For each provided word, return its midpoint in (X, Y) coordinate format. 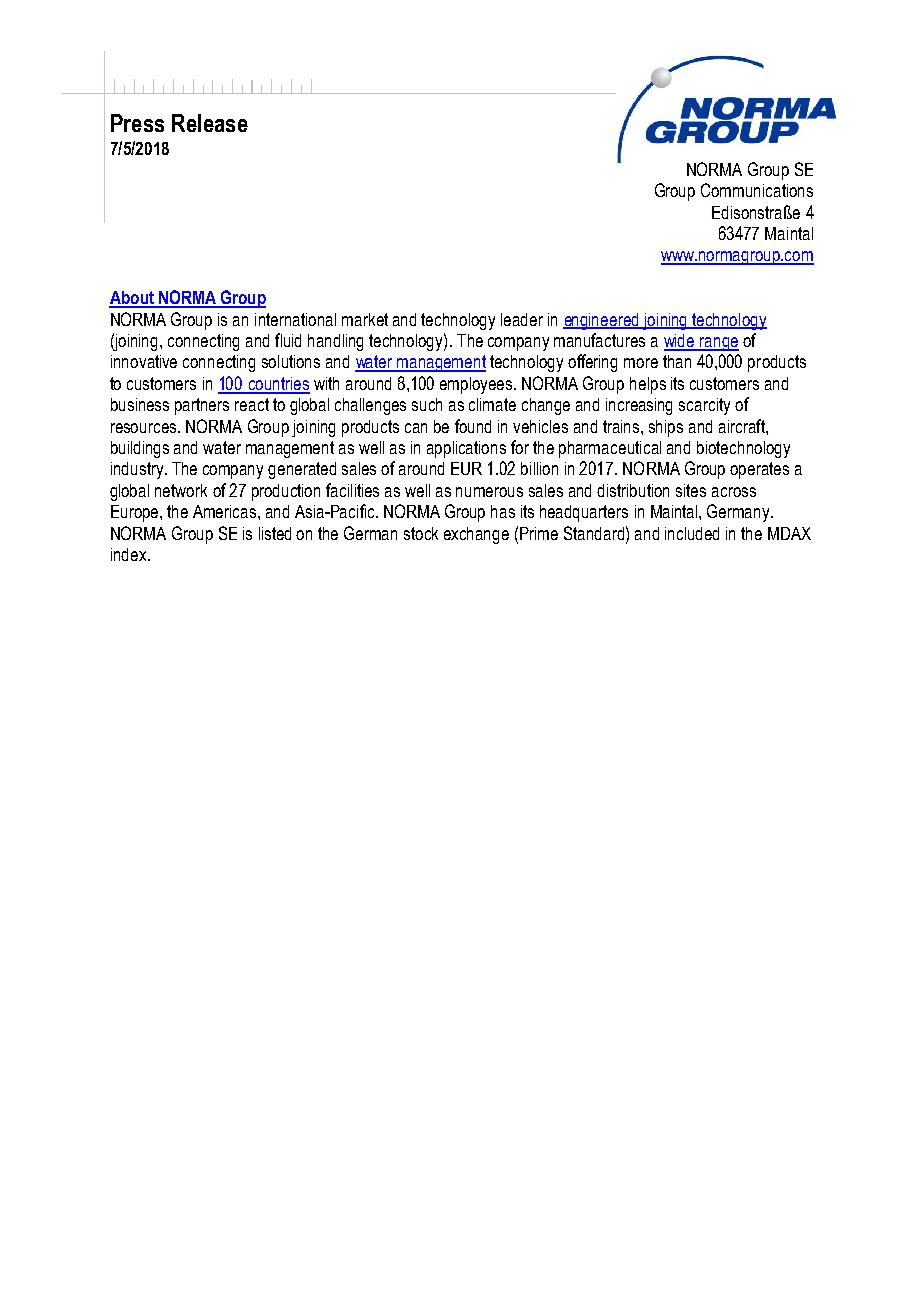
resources (145, 428)
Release (210, 123)
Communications (757, 190)
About (132, 299)
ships (666, 428)
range (718, 344)
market (365, 319)
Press (137, 123)
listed (275, 533)
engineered (602, 321)
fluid (288, 340)
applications (466, 449)
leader (522, 319)
